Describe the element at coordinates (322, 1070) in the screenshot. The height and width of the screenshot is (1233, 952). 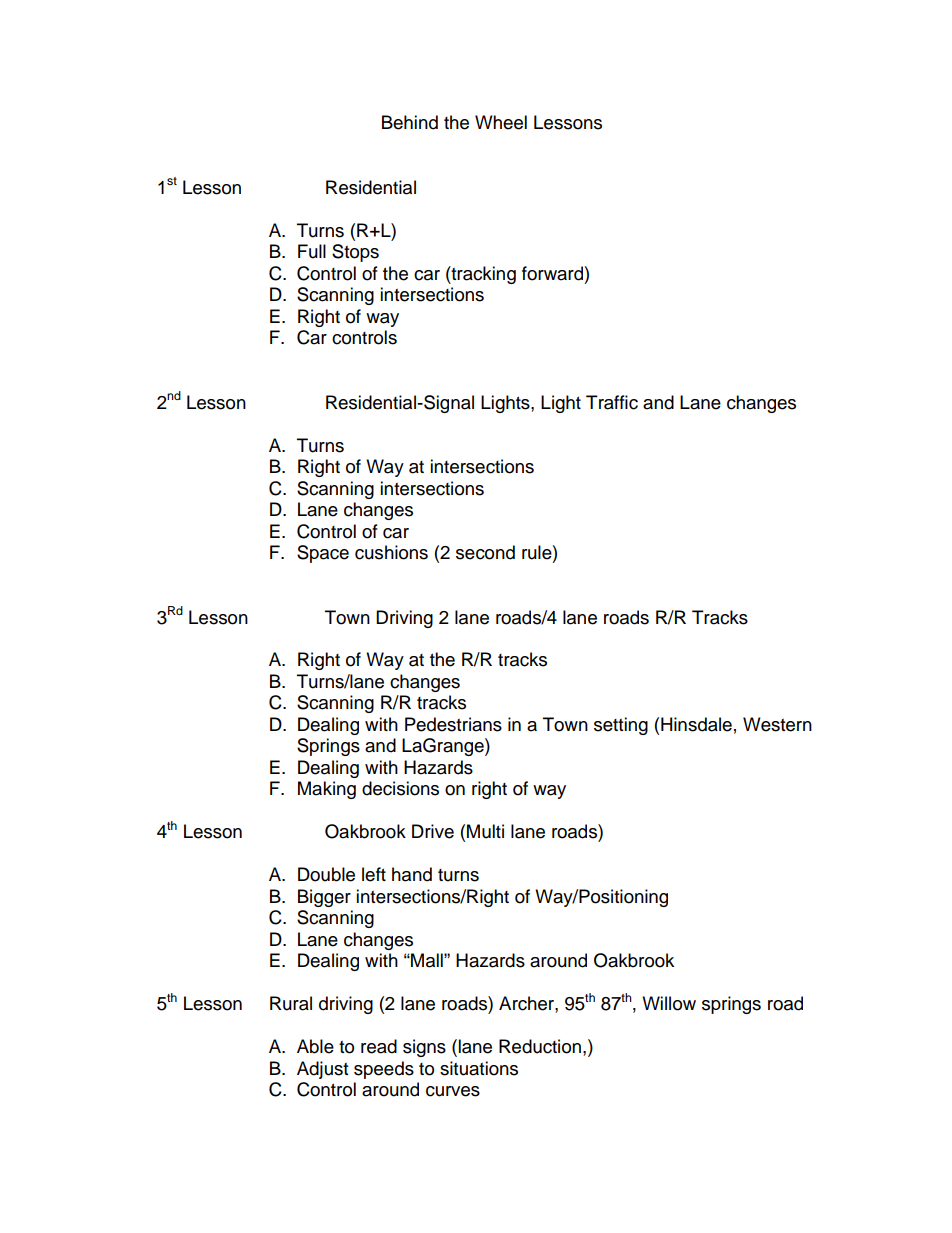
I see `Adjust` at that location.
